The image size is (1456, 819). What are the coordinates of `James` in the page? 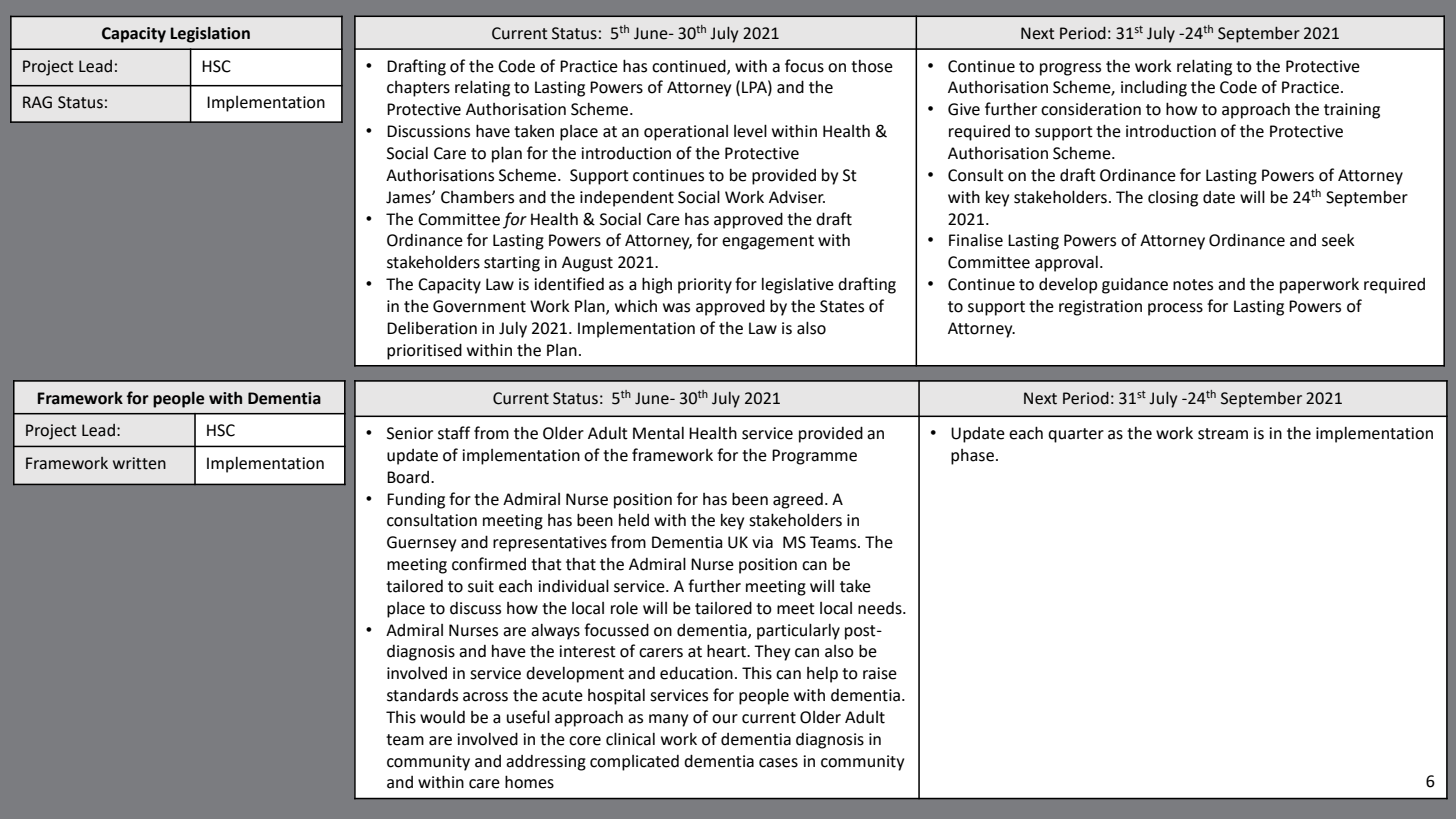 It's located at (409, 197).
